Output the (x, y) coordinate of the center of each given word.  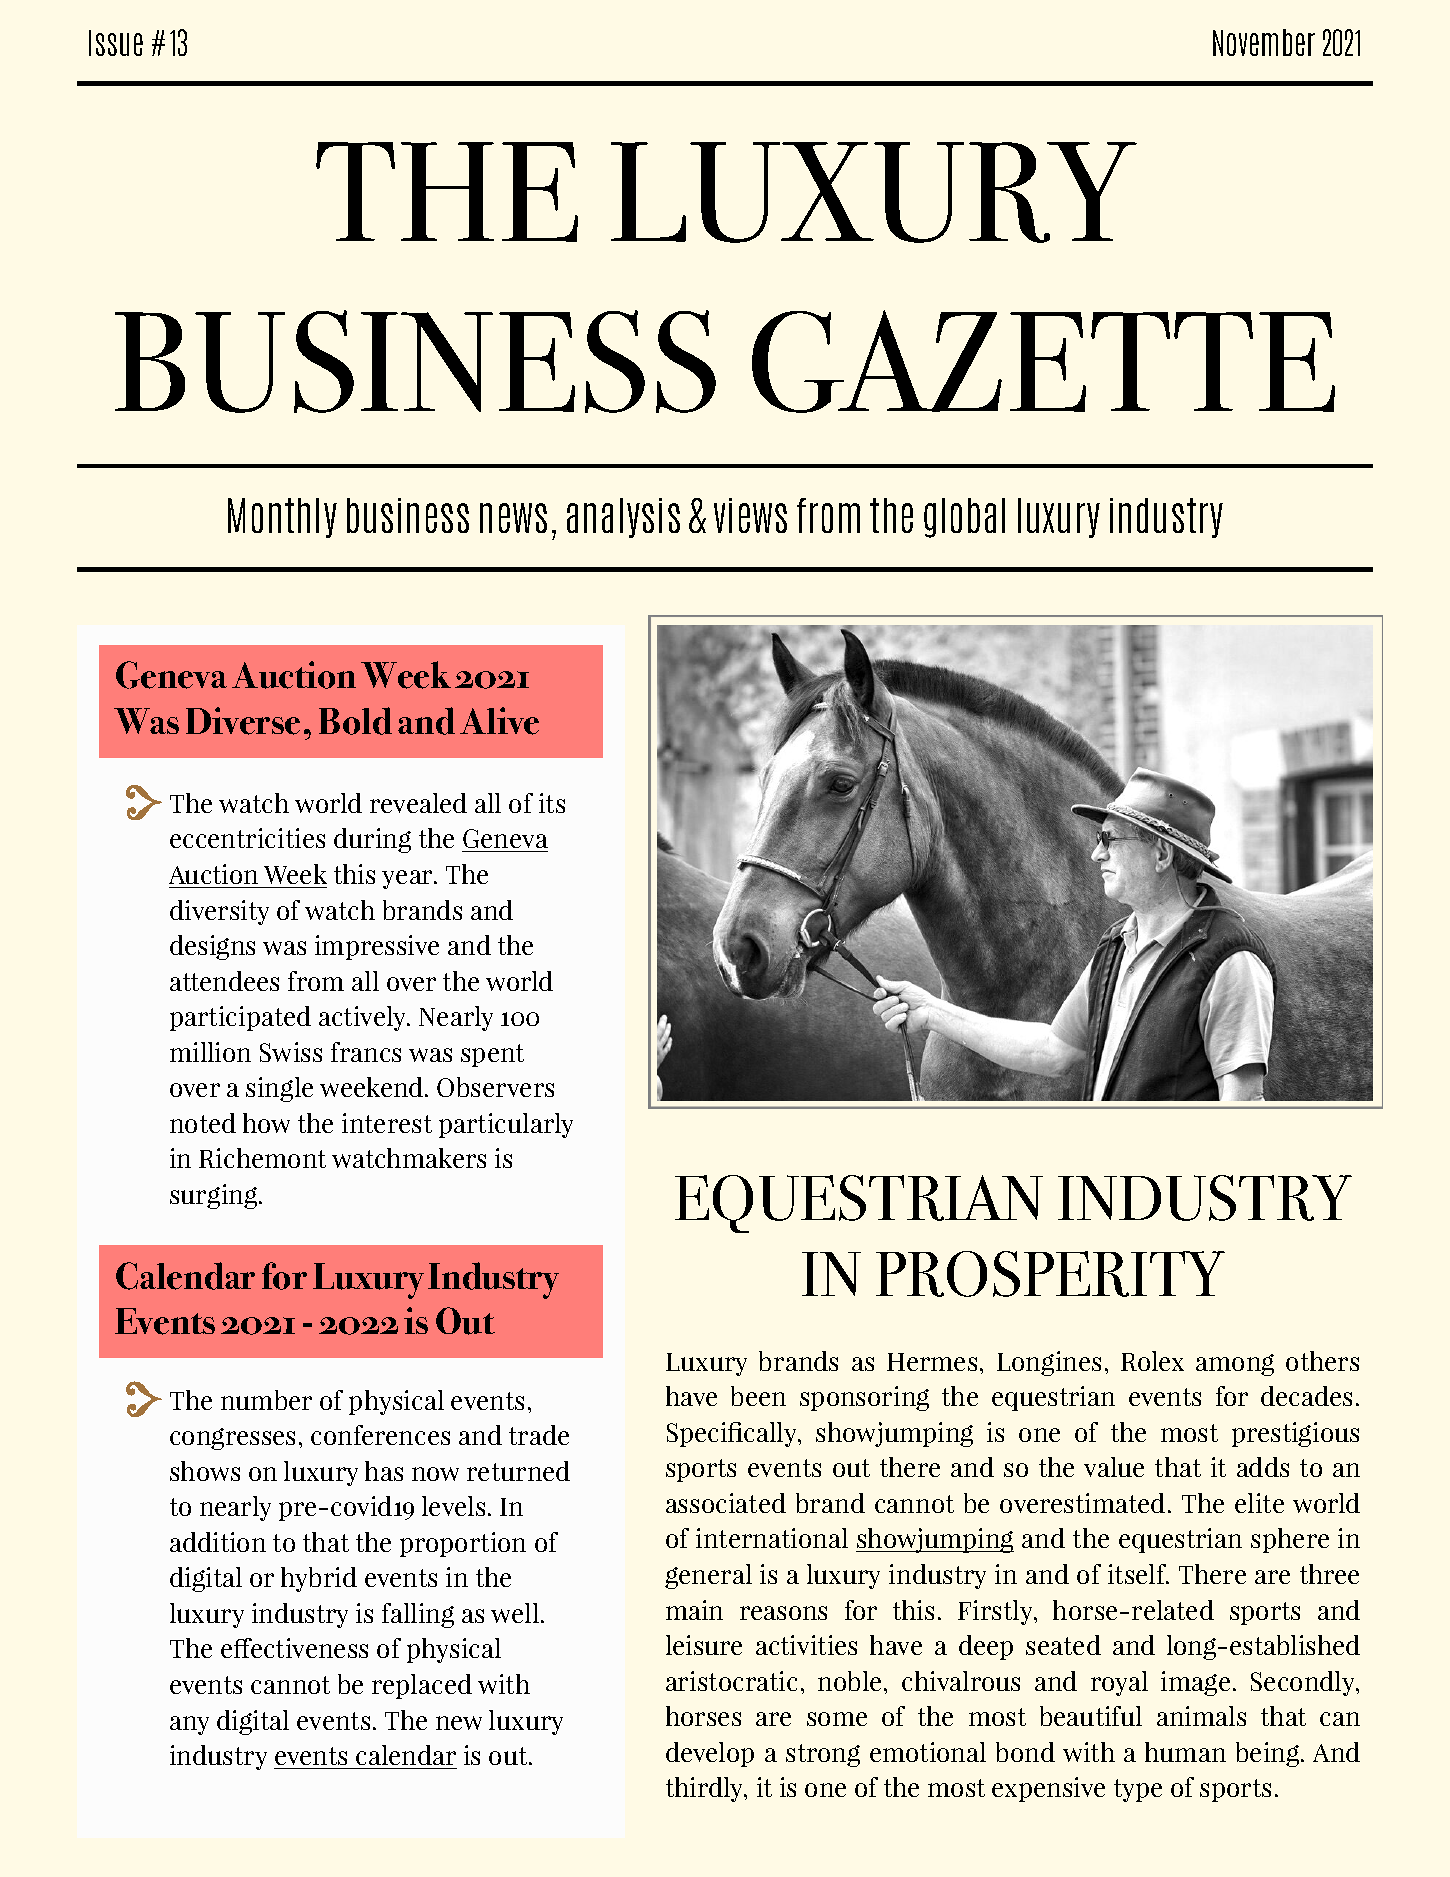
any (189, 1725)
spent (492, 1055)
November (1264, 42)
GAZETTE (1043, 361)
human (1185, 1752)
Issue (116, 43)
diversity (219, 912)
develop (710, 1754)
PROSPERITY (1050, 1274)
